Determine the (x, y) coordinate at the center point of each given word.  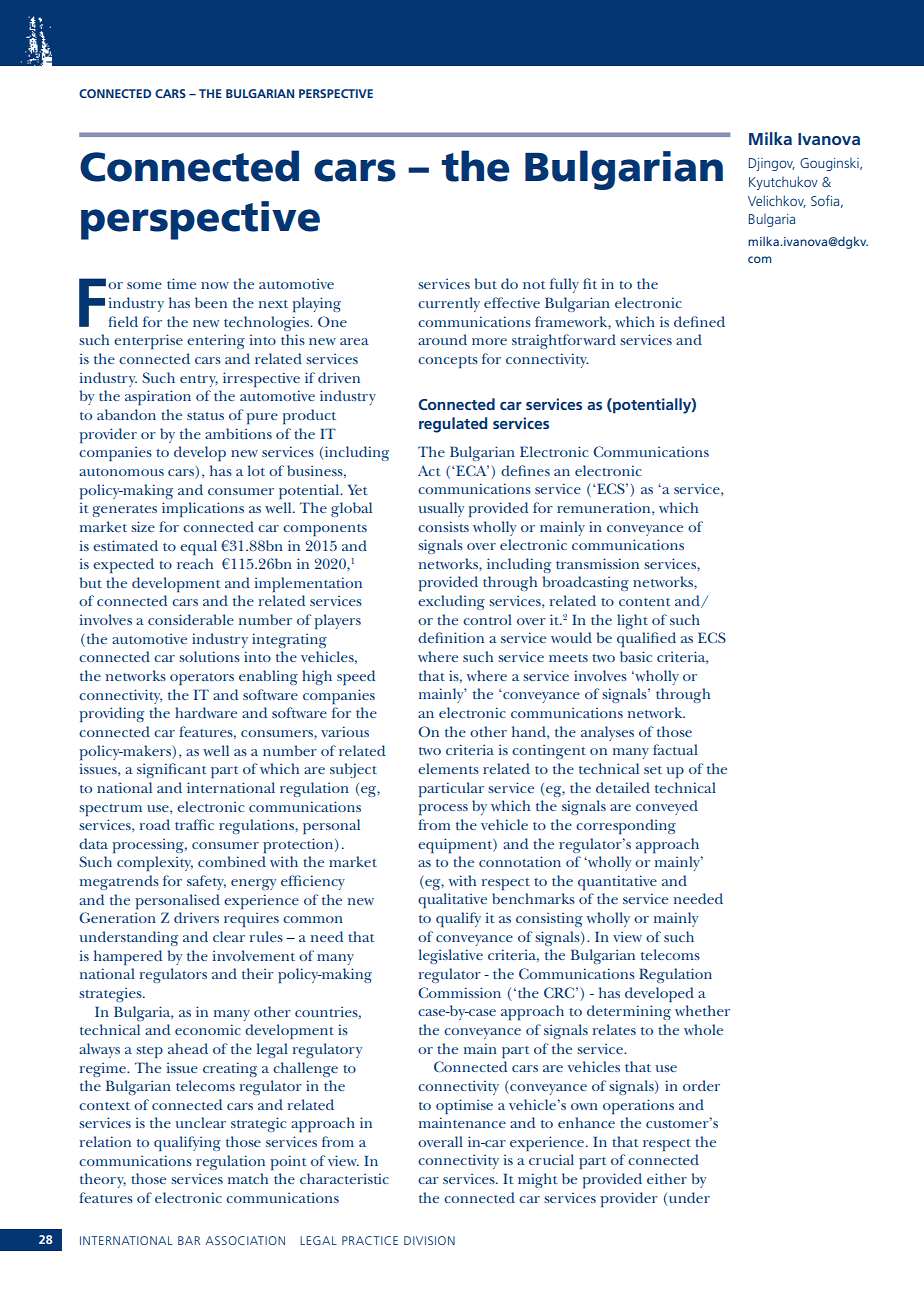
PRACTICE (370, 1240)
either (667, 1178)
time (181, 283)
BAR (189, 1240)
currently (449, 304)
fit (590, 283)
